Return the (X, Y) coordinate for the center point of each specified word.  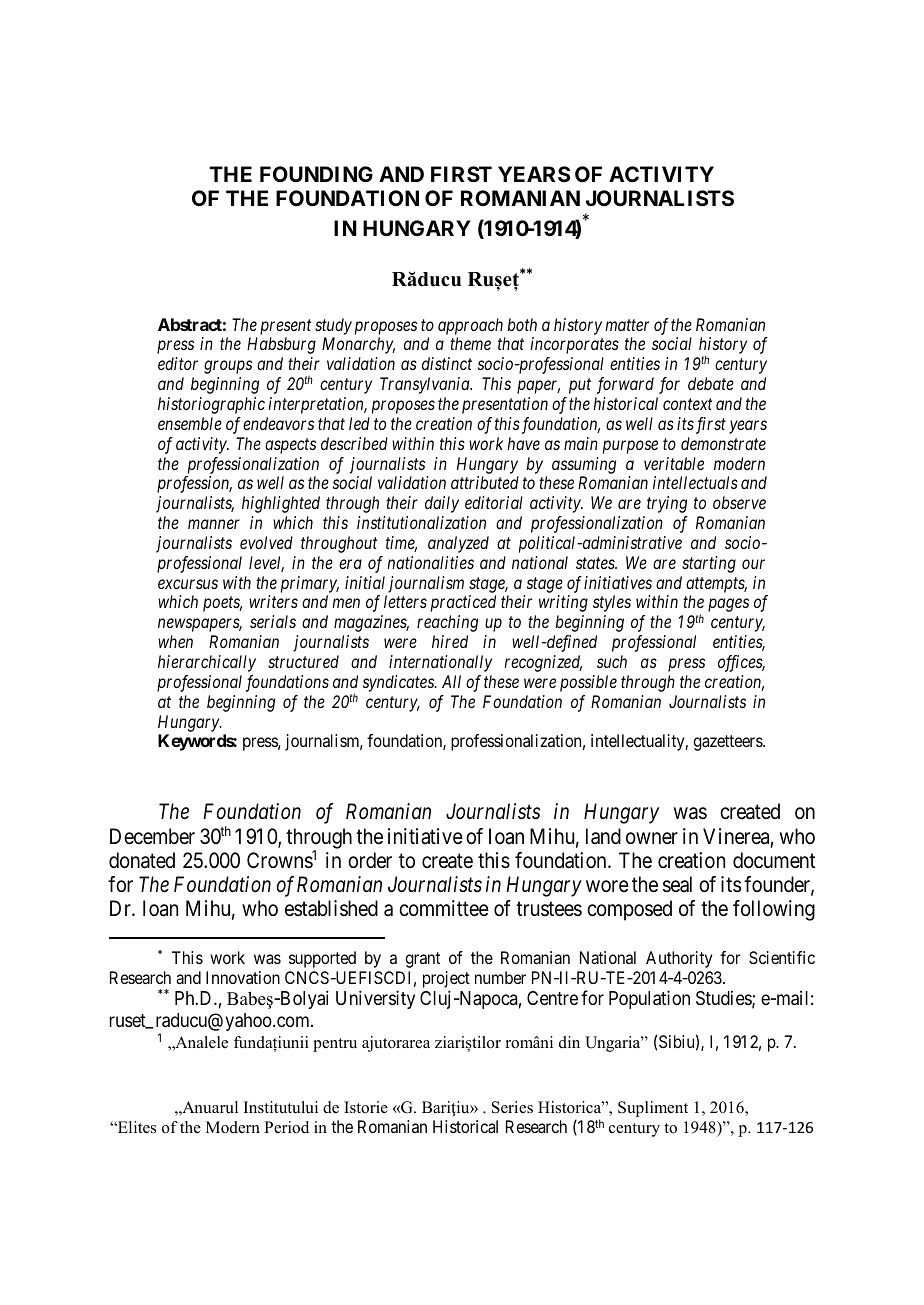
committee (444, 908)
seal (677, 884)
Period (286, 1127)
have (523, 443)
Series (512, 1107)
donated (142, 860)
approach (470, 326)
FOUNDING (316, 174)
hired (450, 641)
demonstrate (723, 443)
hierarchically (207, 663)
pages (728, 605)
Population (649, 999)
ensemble (190, 423)
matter (627, 325)
